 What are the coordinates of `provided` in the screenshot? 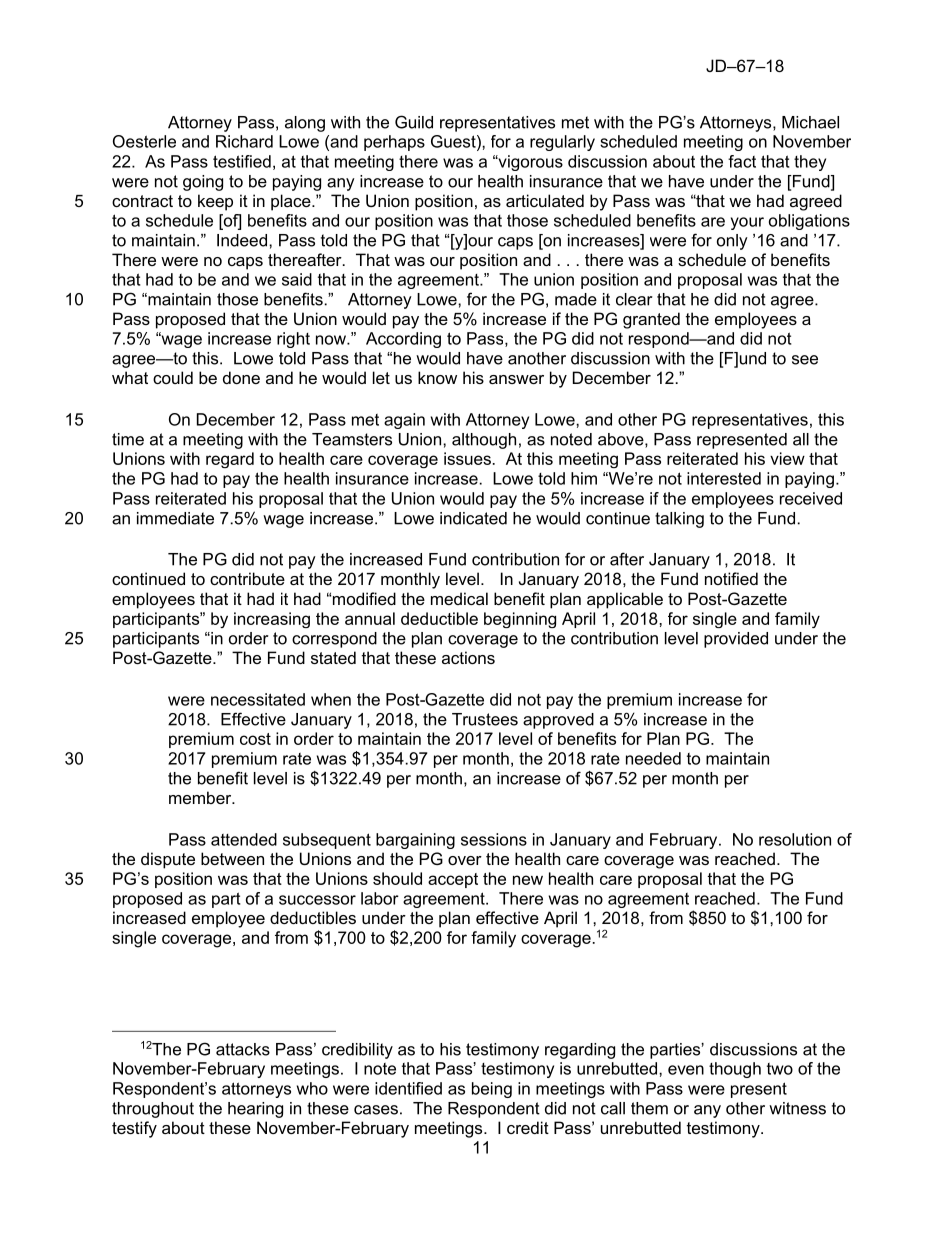 It's located at (736, 640).
